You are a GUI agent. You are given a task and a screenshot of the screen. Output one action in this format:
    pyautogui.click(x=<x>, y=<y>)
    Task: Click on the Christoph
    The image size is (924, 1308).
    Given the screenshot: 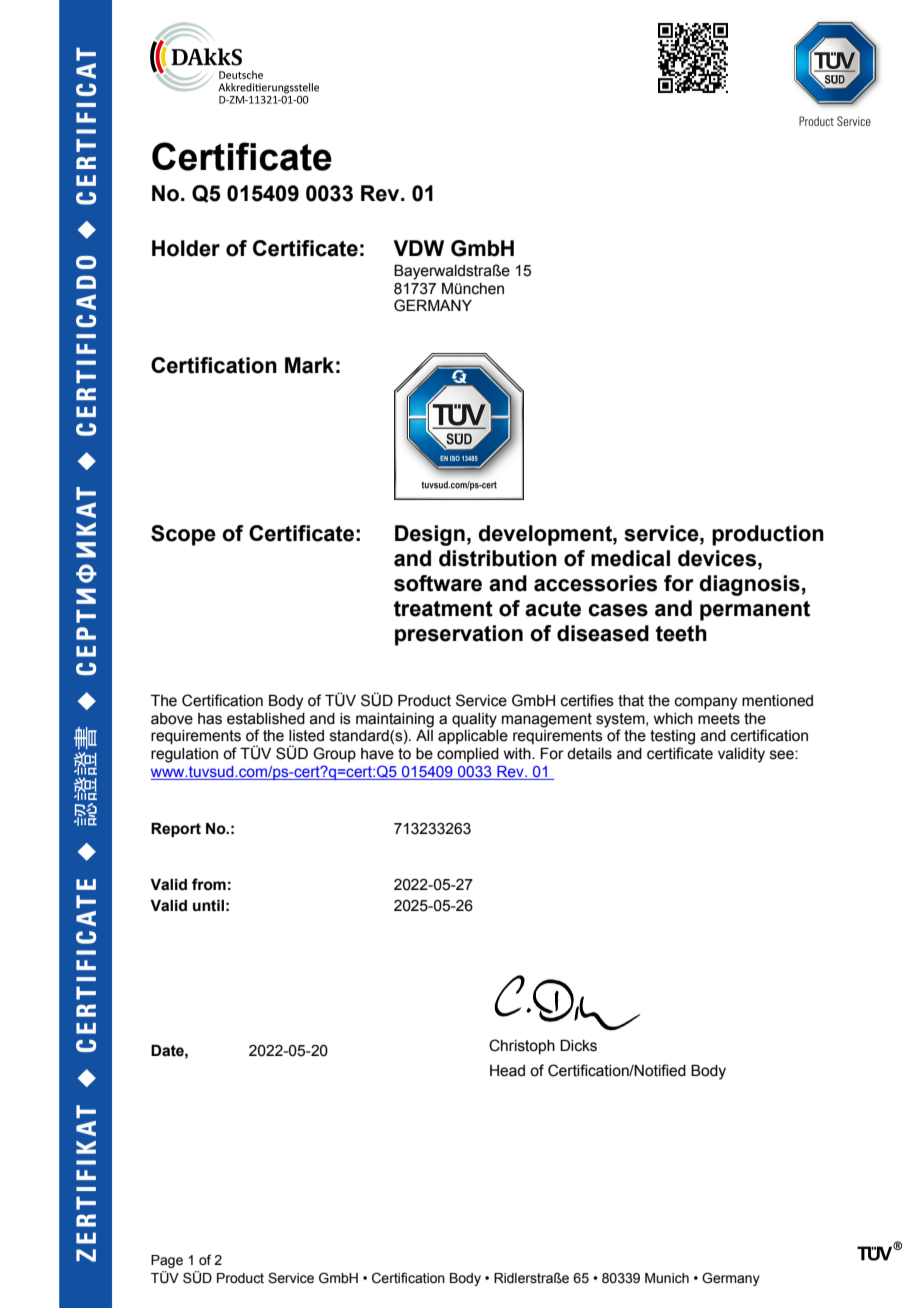 What is the action you would take?
    pyautogui.click(x=522, y=1046)
